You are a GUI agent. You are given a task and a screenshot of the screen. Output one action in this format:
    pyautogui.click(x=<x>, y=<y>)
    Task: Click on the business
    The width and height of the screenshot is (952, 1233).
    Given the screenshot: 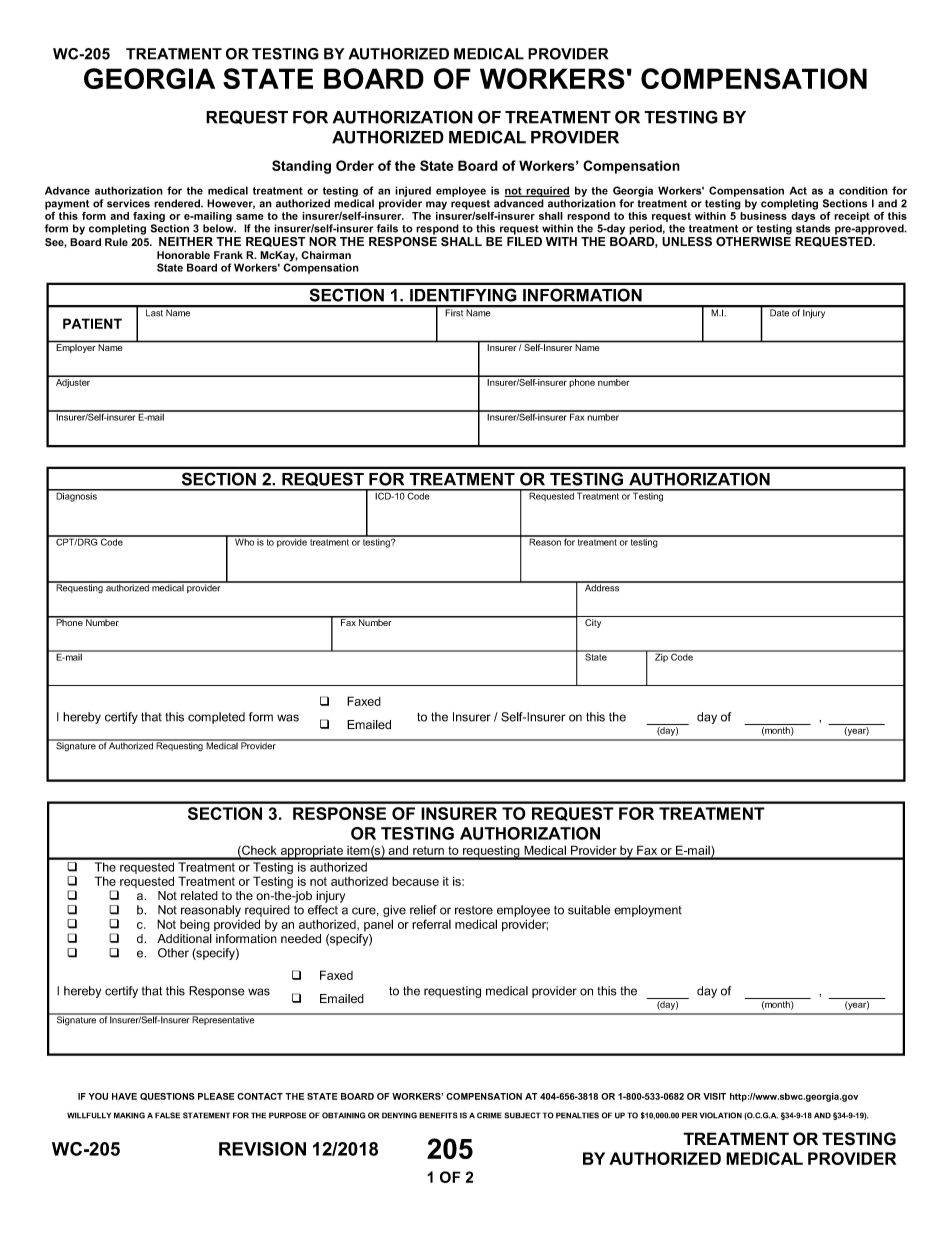 What is the action you would take?
    pyautogui.click(x=763, y=216)
